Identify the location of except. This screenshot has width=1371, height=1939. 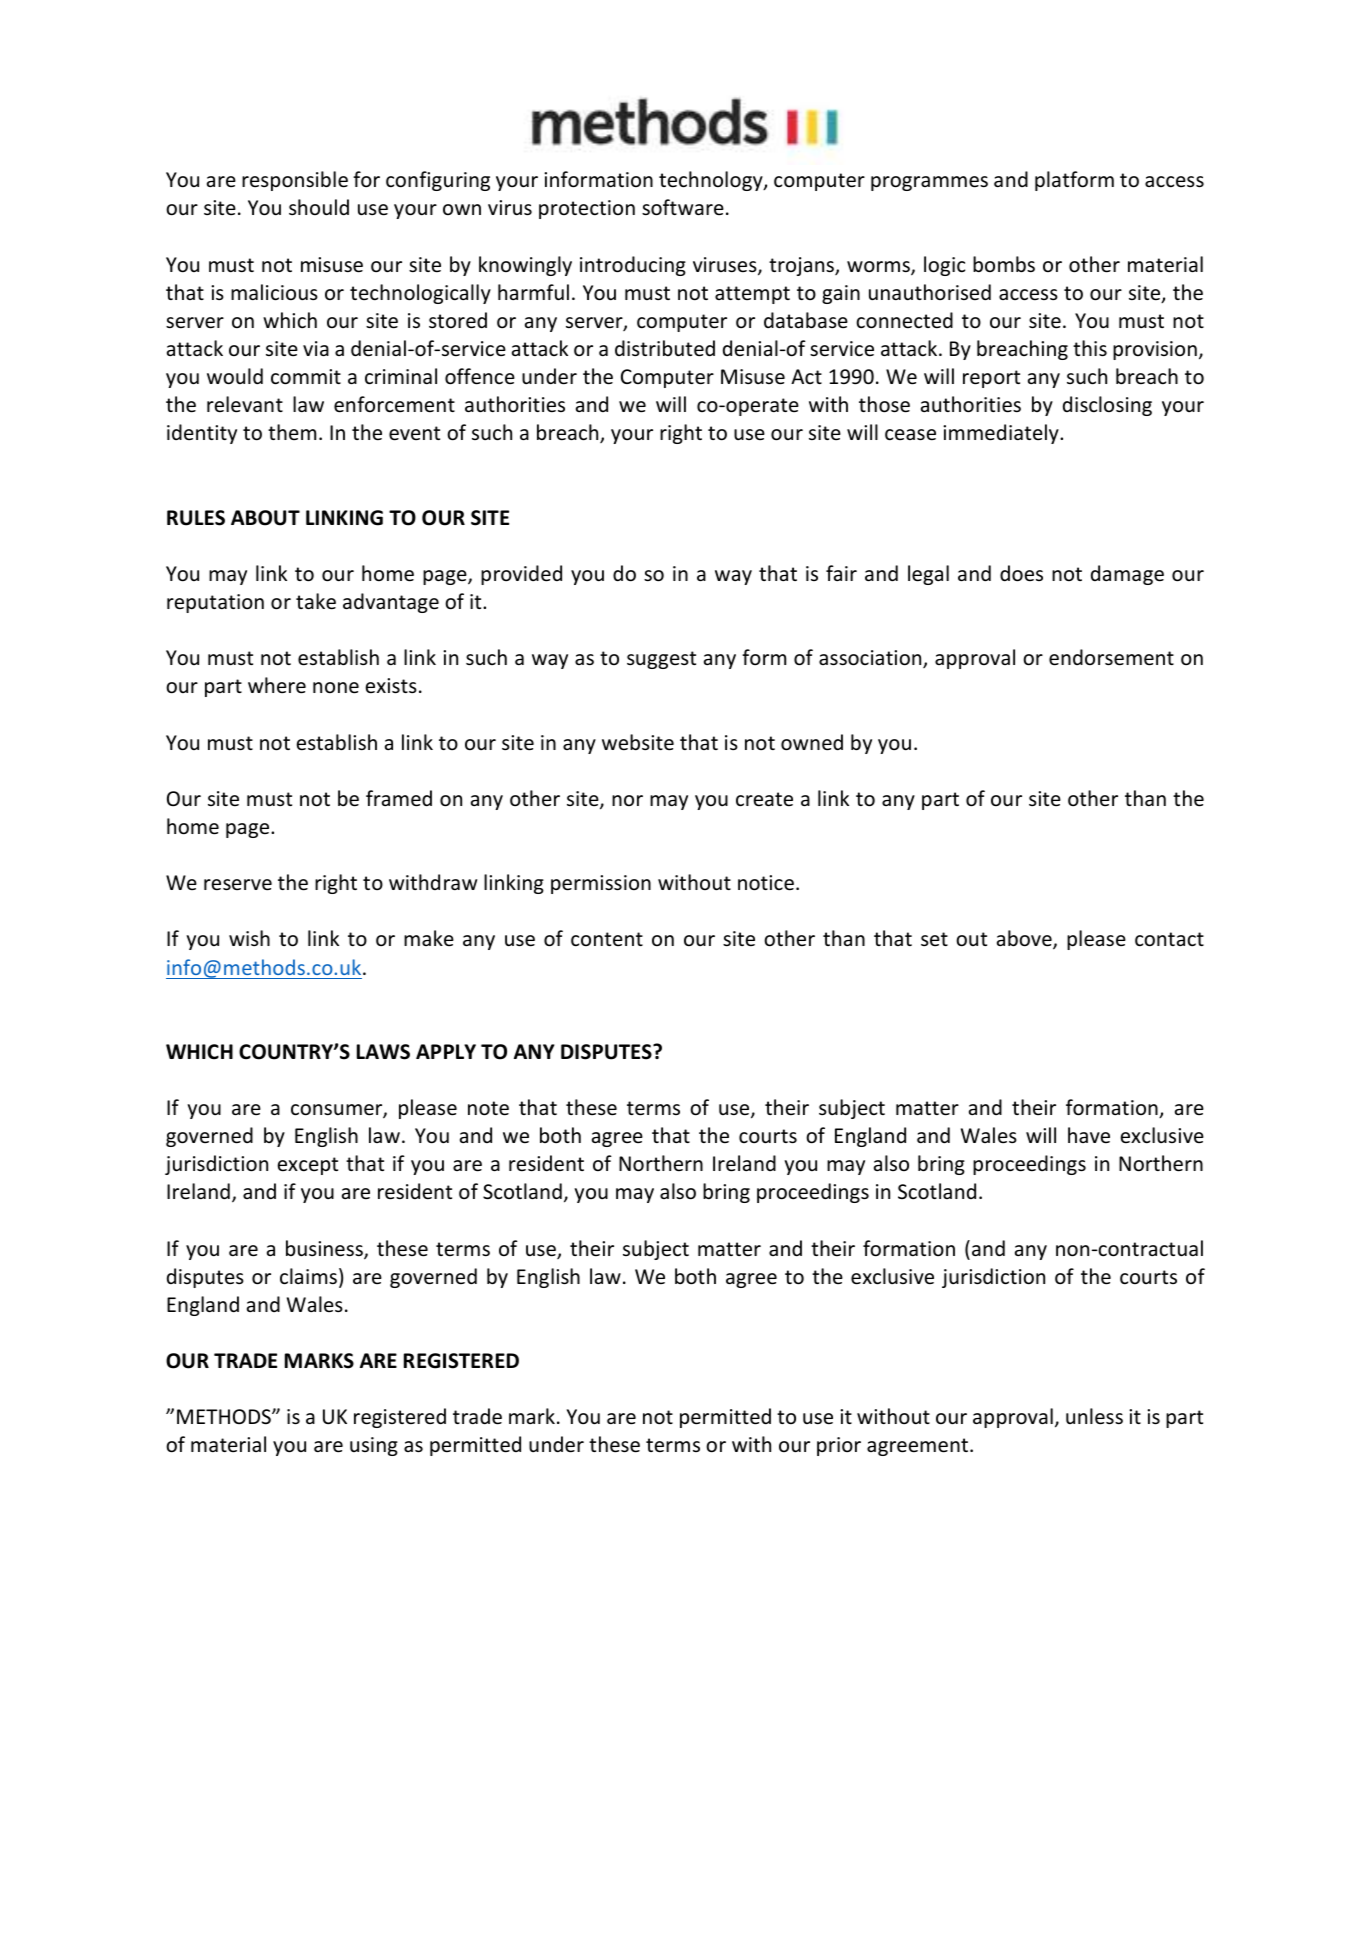
(308, 1166).
